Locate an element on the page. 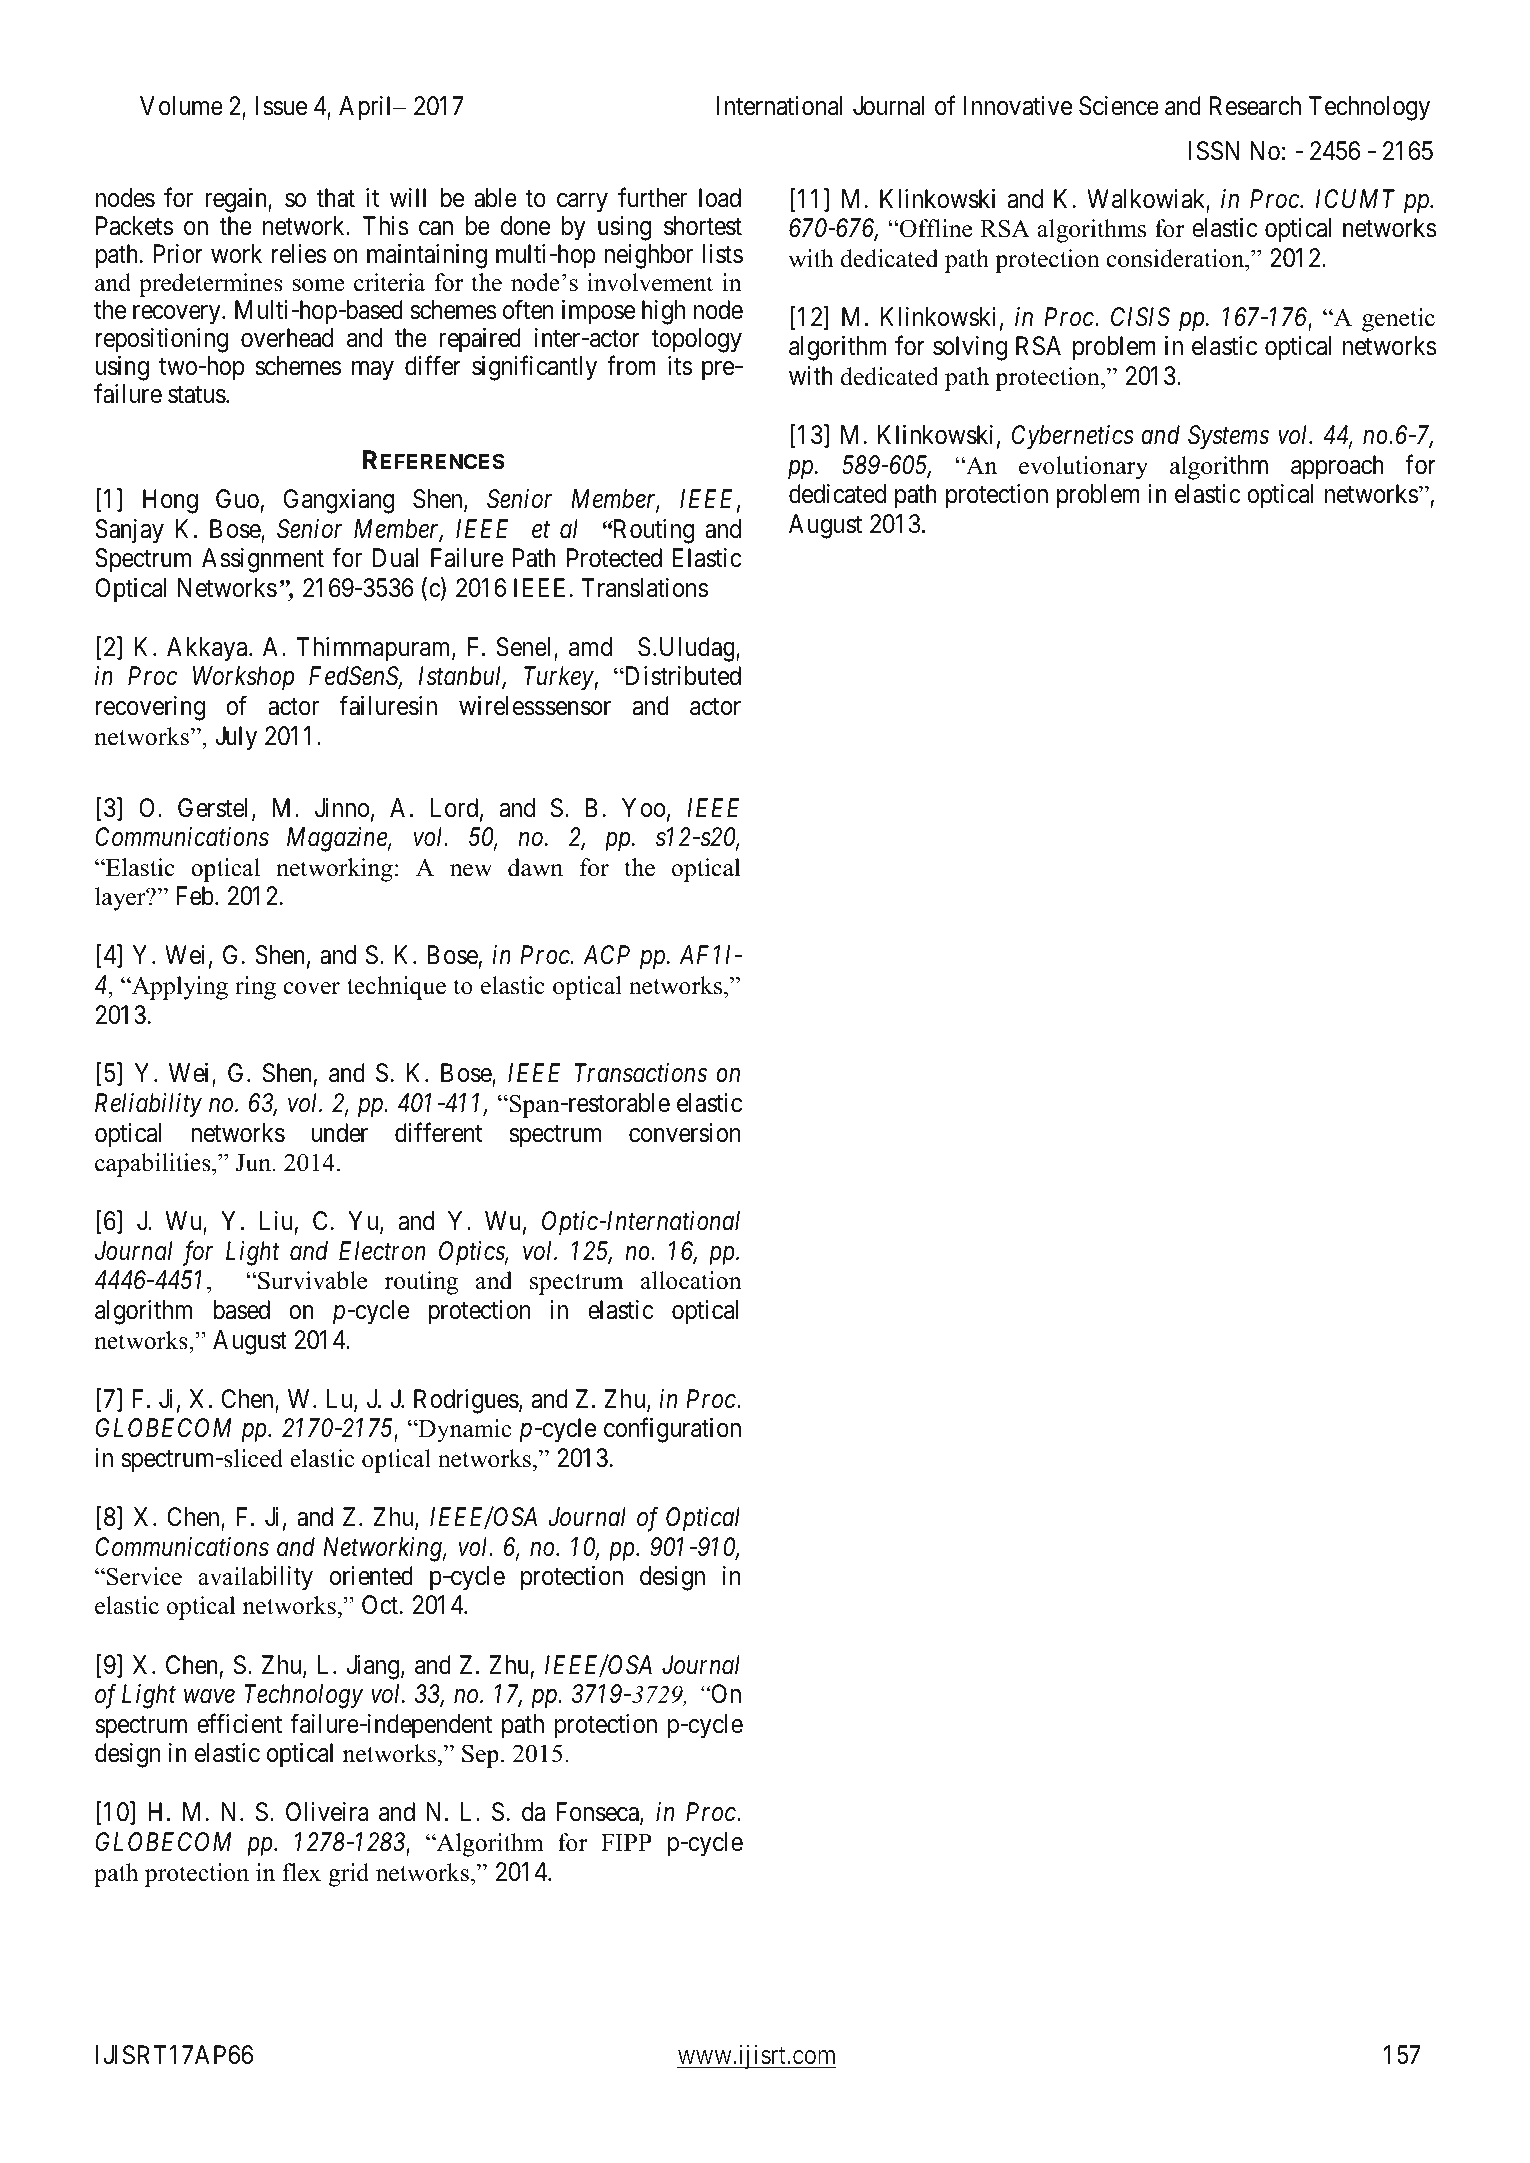 Image resolution: width=1530 pixels, height=2163 pixels. allocation is located at coordinates (691, 1280).
